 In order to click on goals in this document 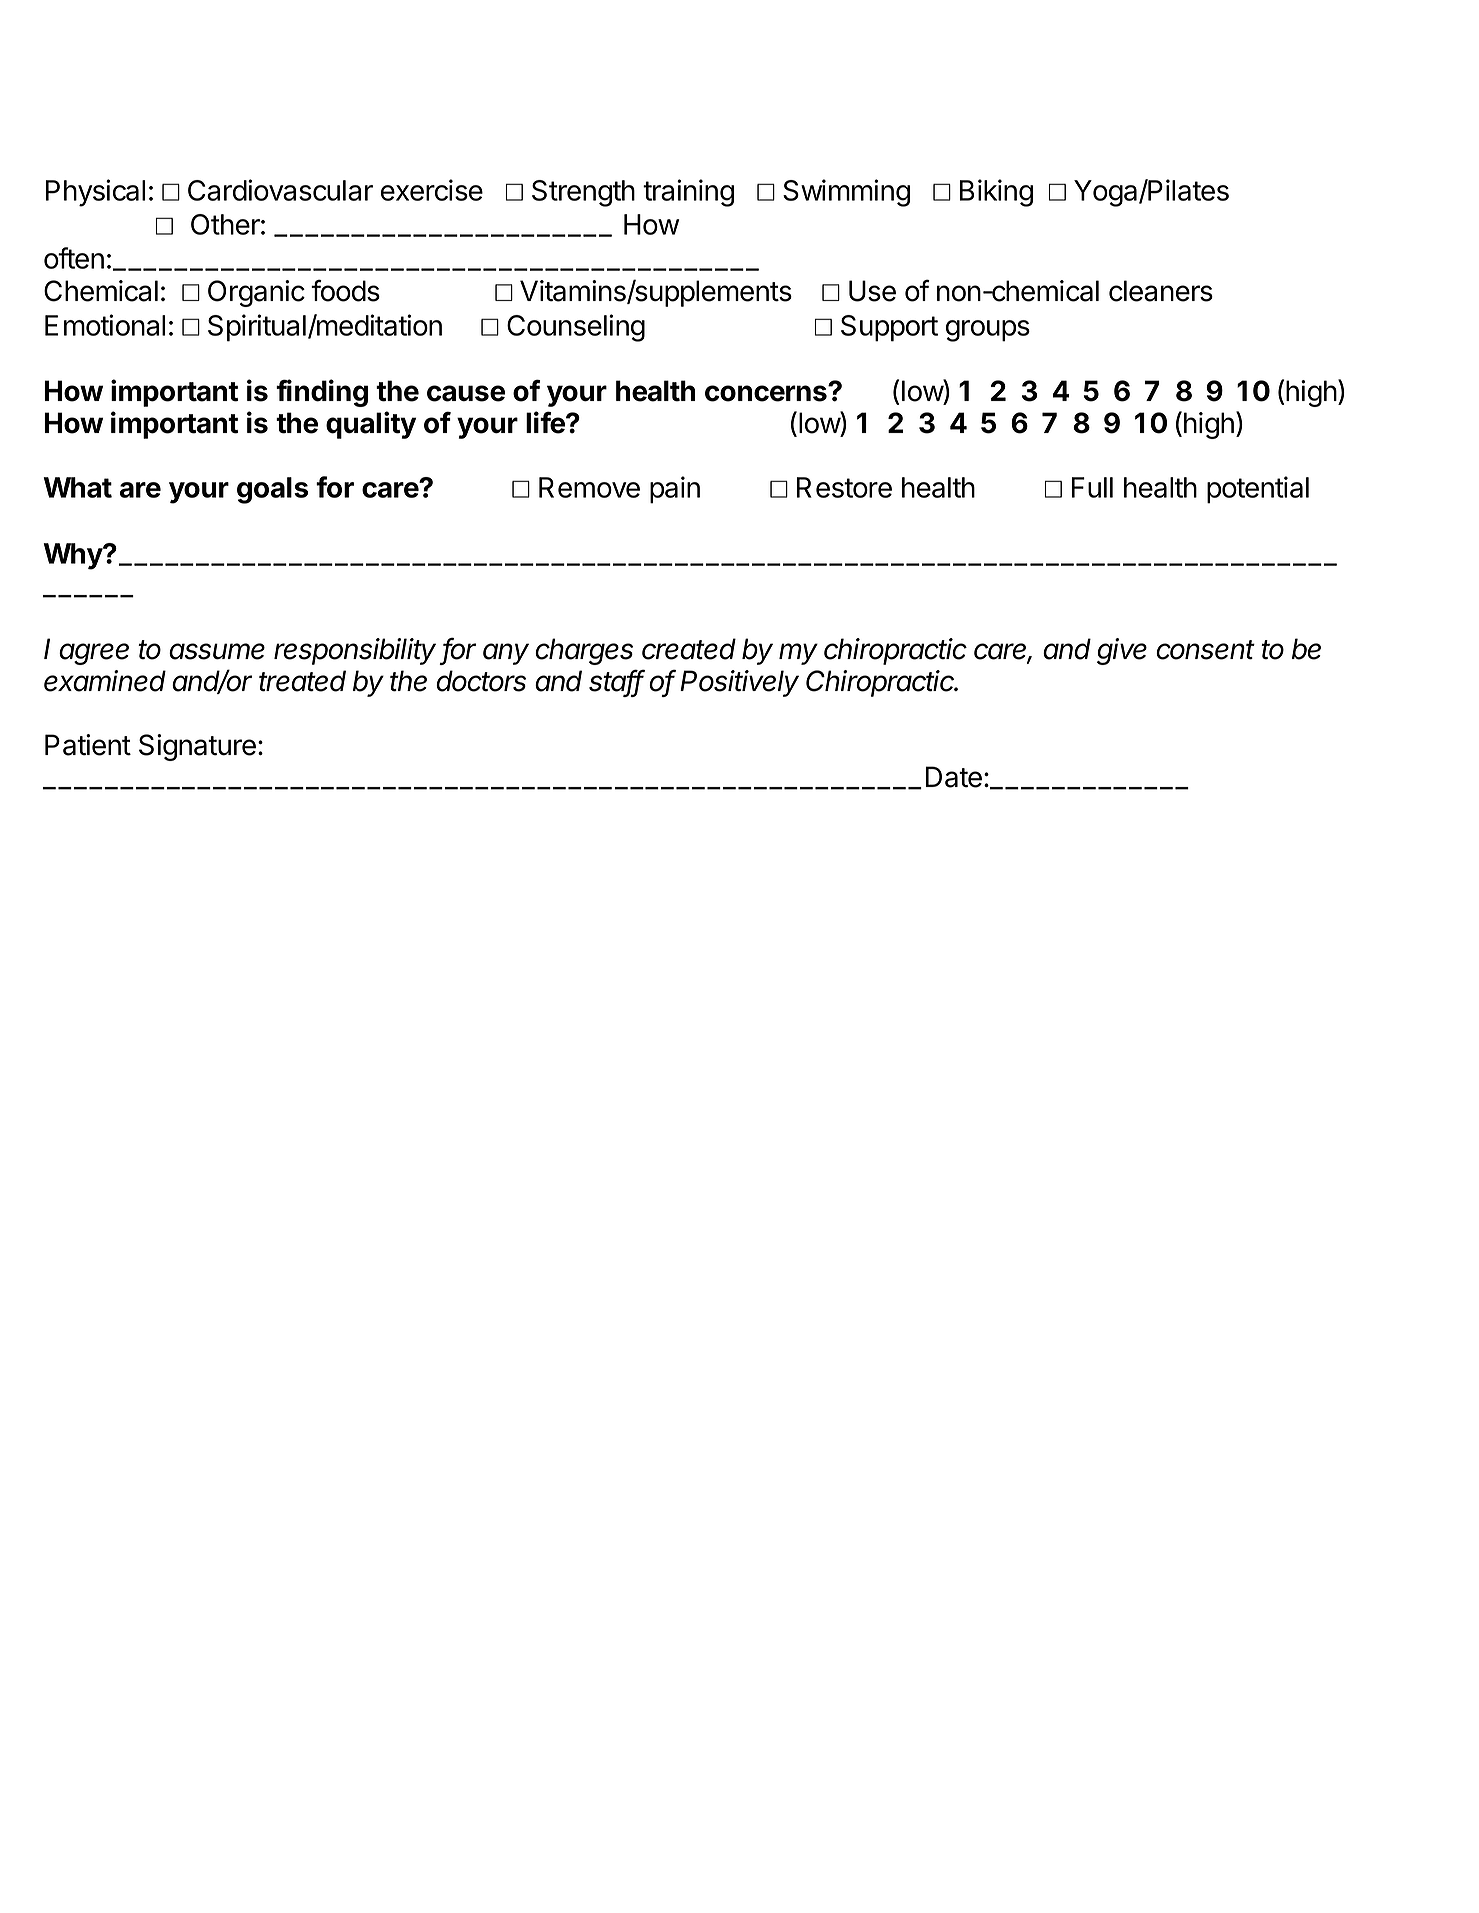, I will do `click(272, 490)`.
